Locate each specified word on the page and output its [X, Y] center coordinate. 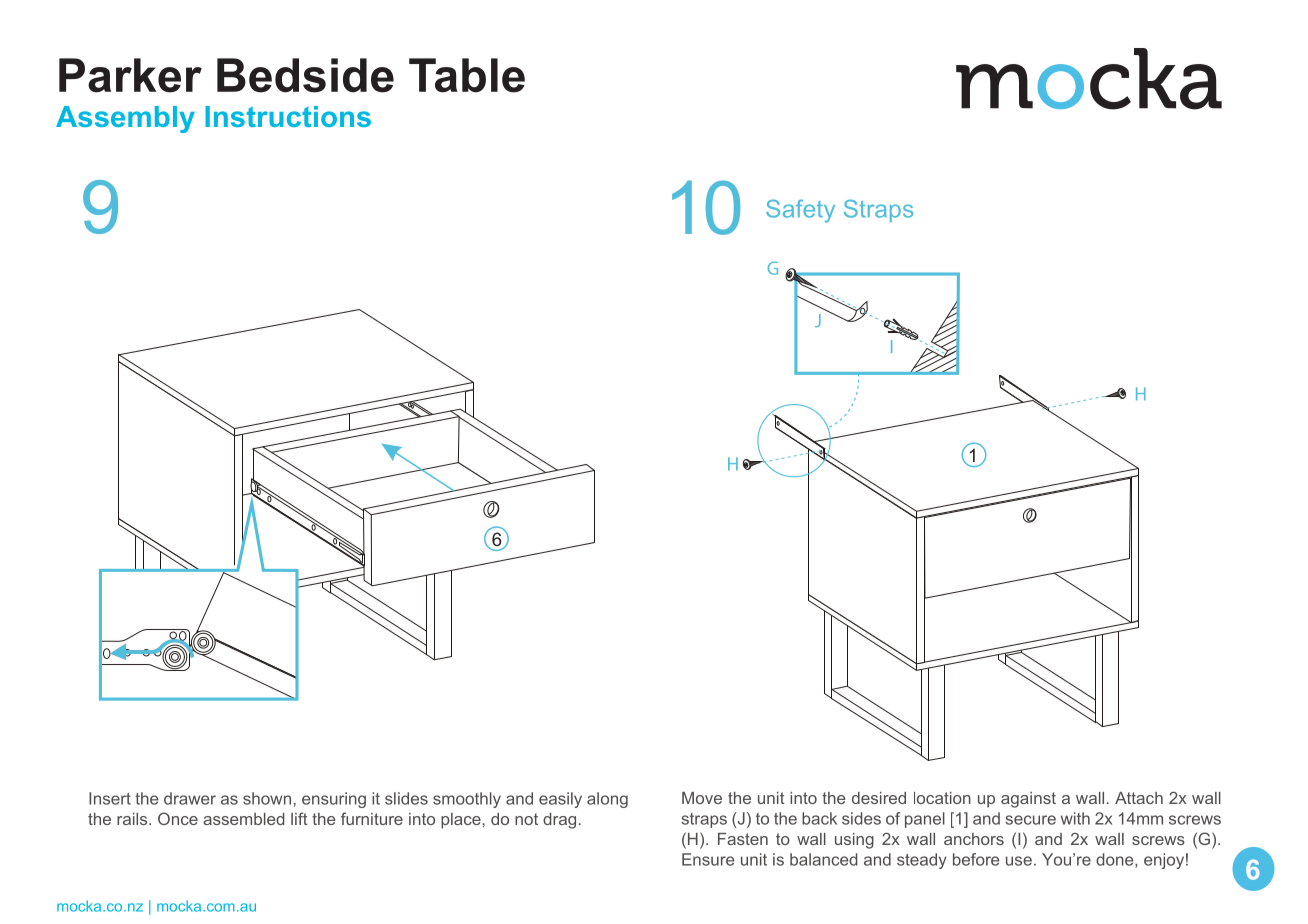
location [942, 798]
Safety [800, 211]
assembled [243, 819]
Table [467, 75]
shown [267, 798]
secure [1031, 820]
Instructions [288, 116]
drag [559, 821]
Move [702, 798]
